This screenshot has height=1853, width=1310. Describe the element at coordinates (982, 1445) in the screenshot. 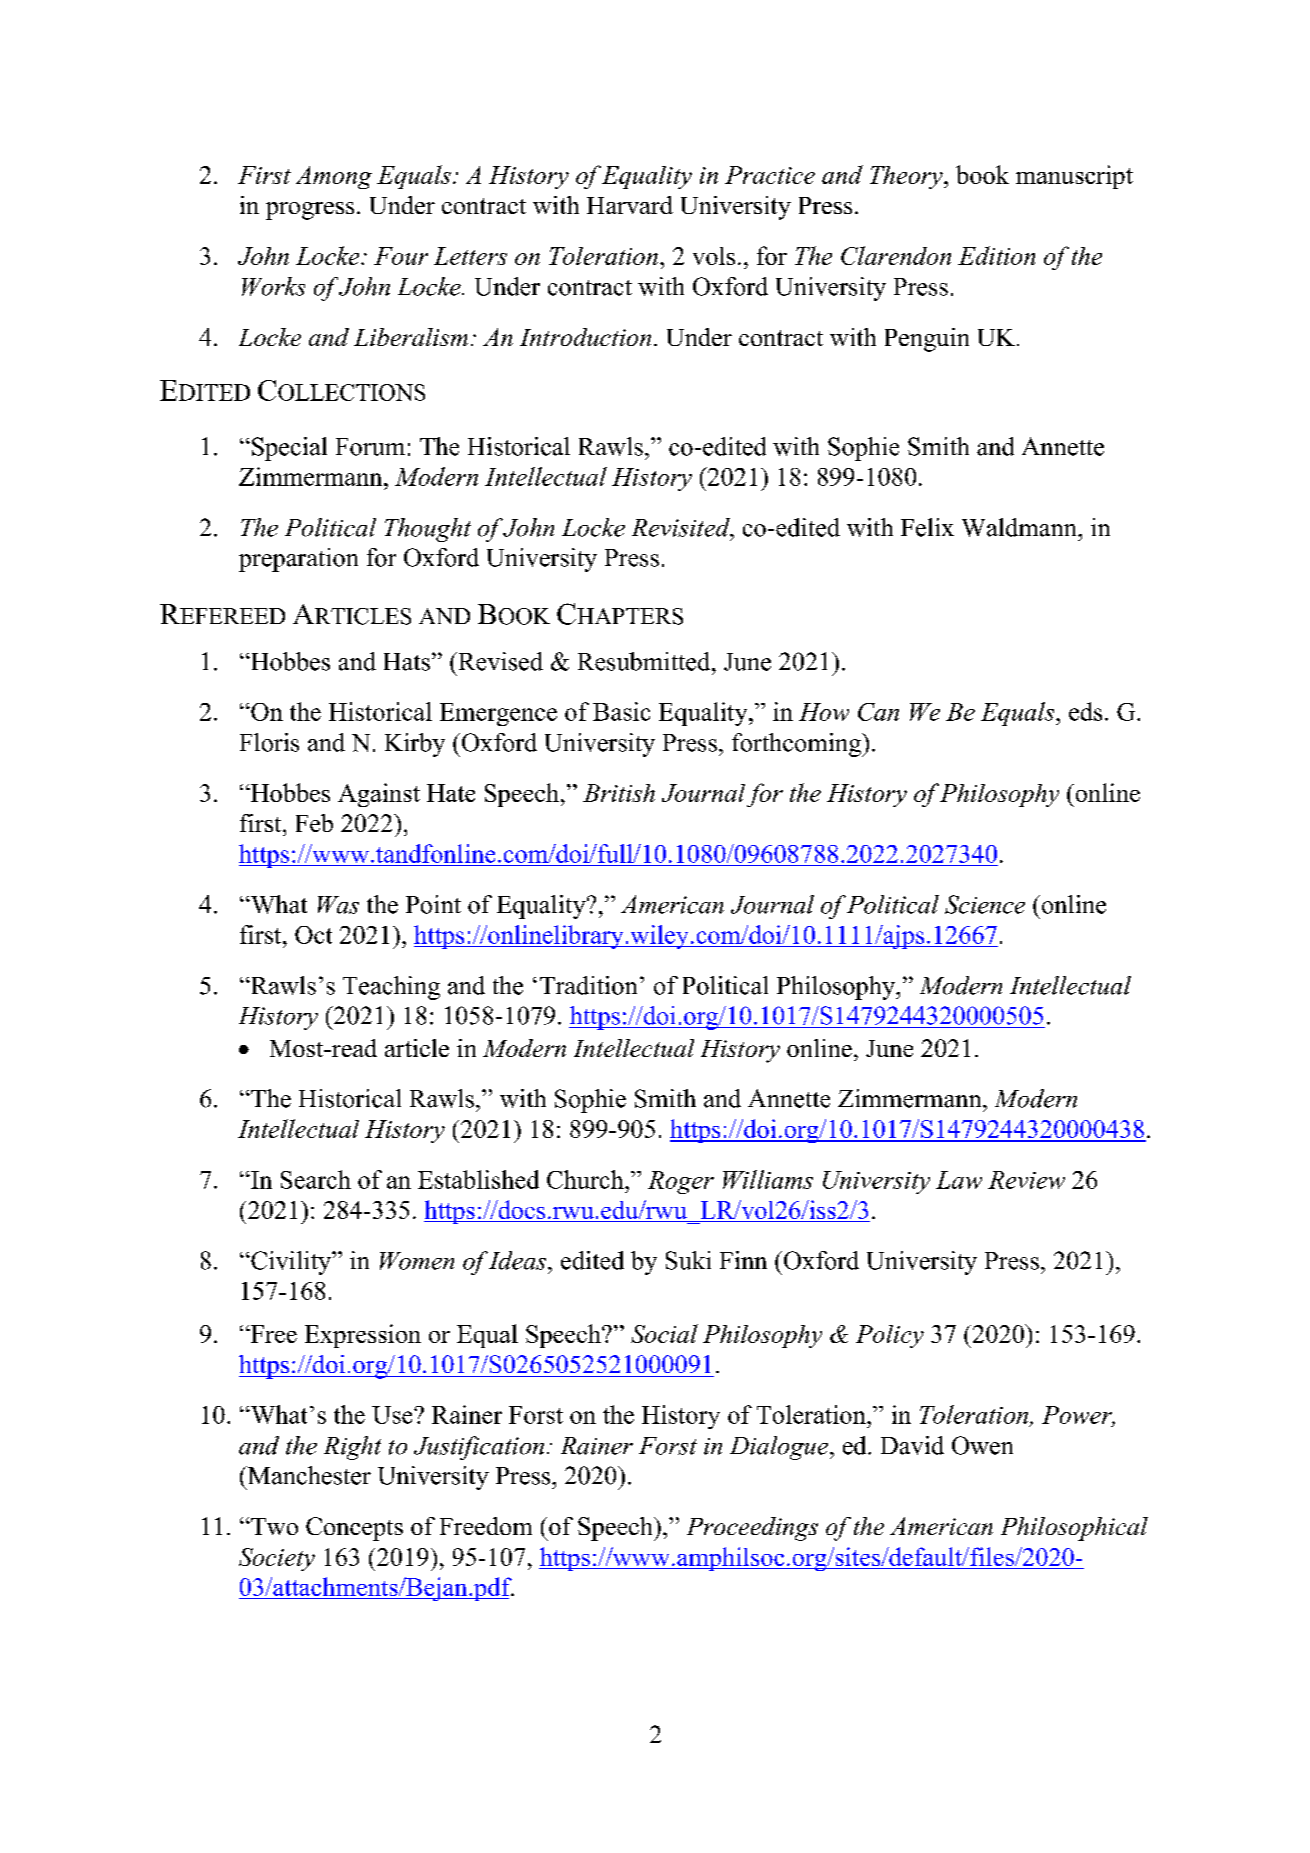

I see `Owen` at that location.
